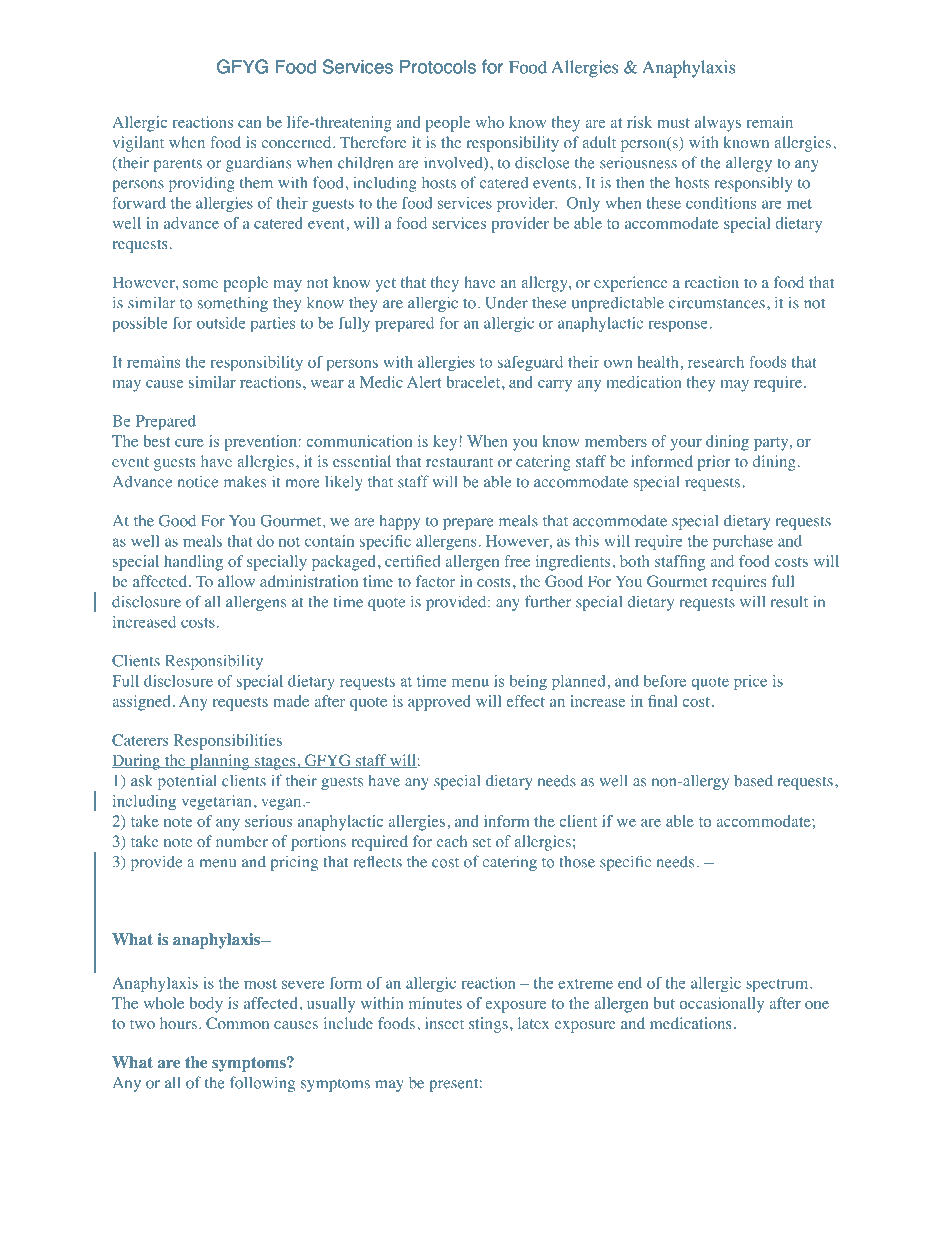 Image resolution: width=952 pixels, height=1233 pixels. I want to click on stings, so click(488, 1025).
